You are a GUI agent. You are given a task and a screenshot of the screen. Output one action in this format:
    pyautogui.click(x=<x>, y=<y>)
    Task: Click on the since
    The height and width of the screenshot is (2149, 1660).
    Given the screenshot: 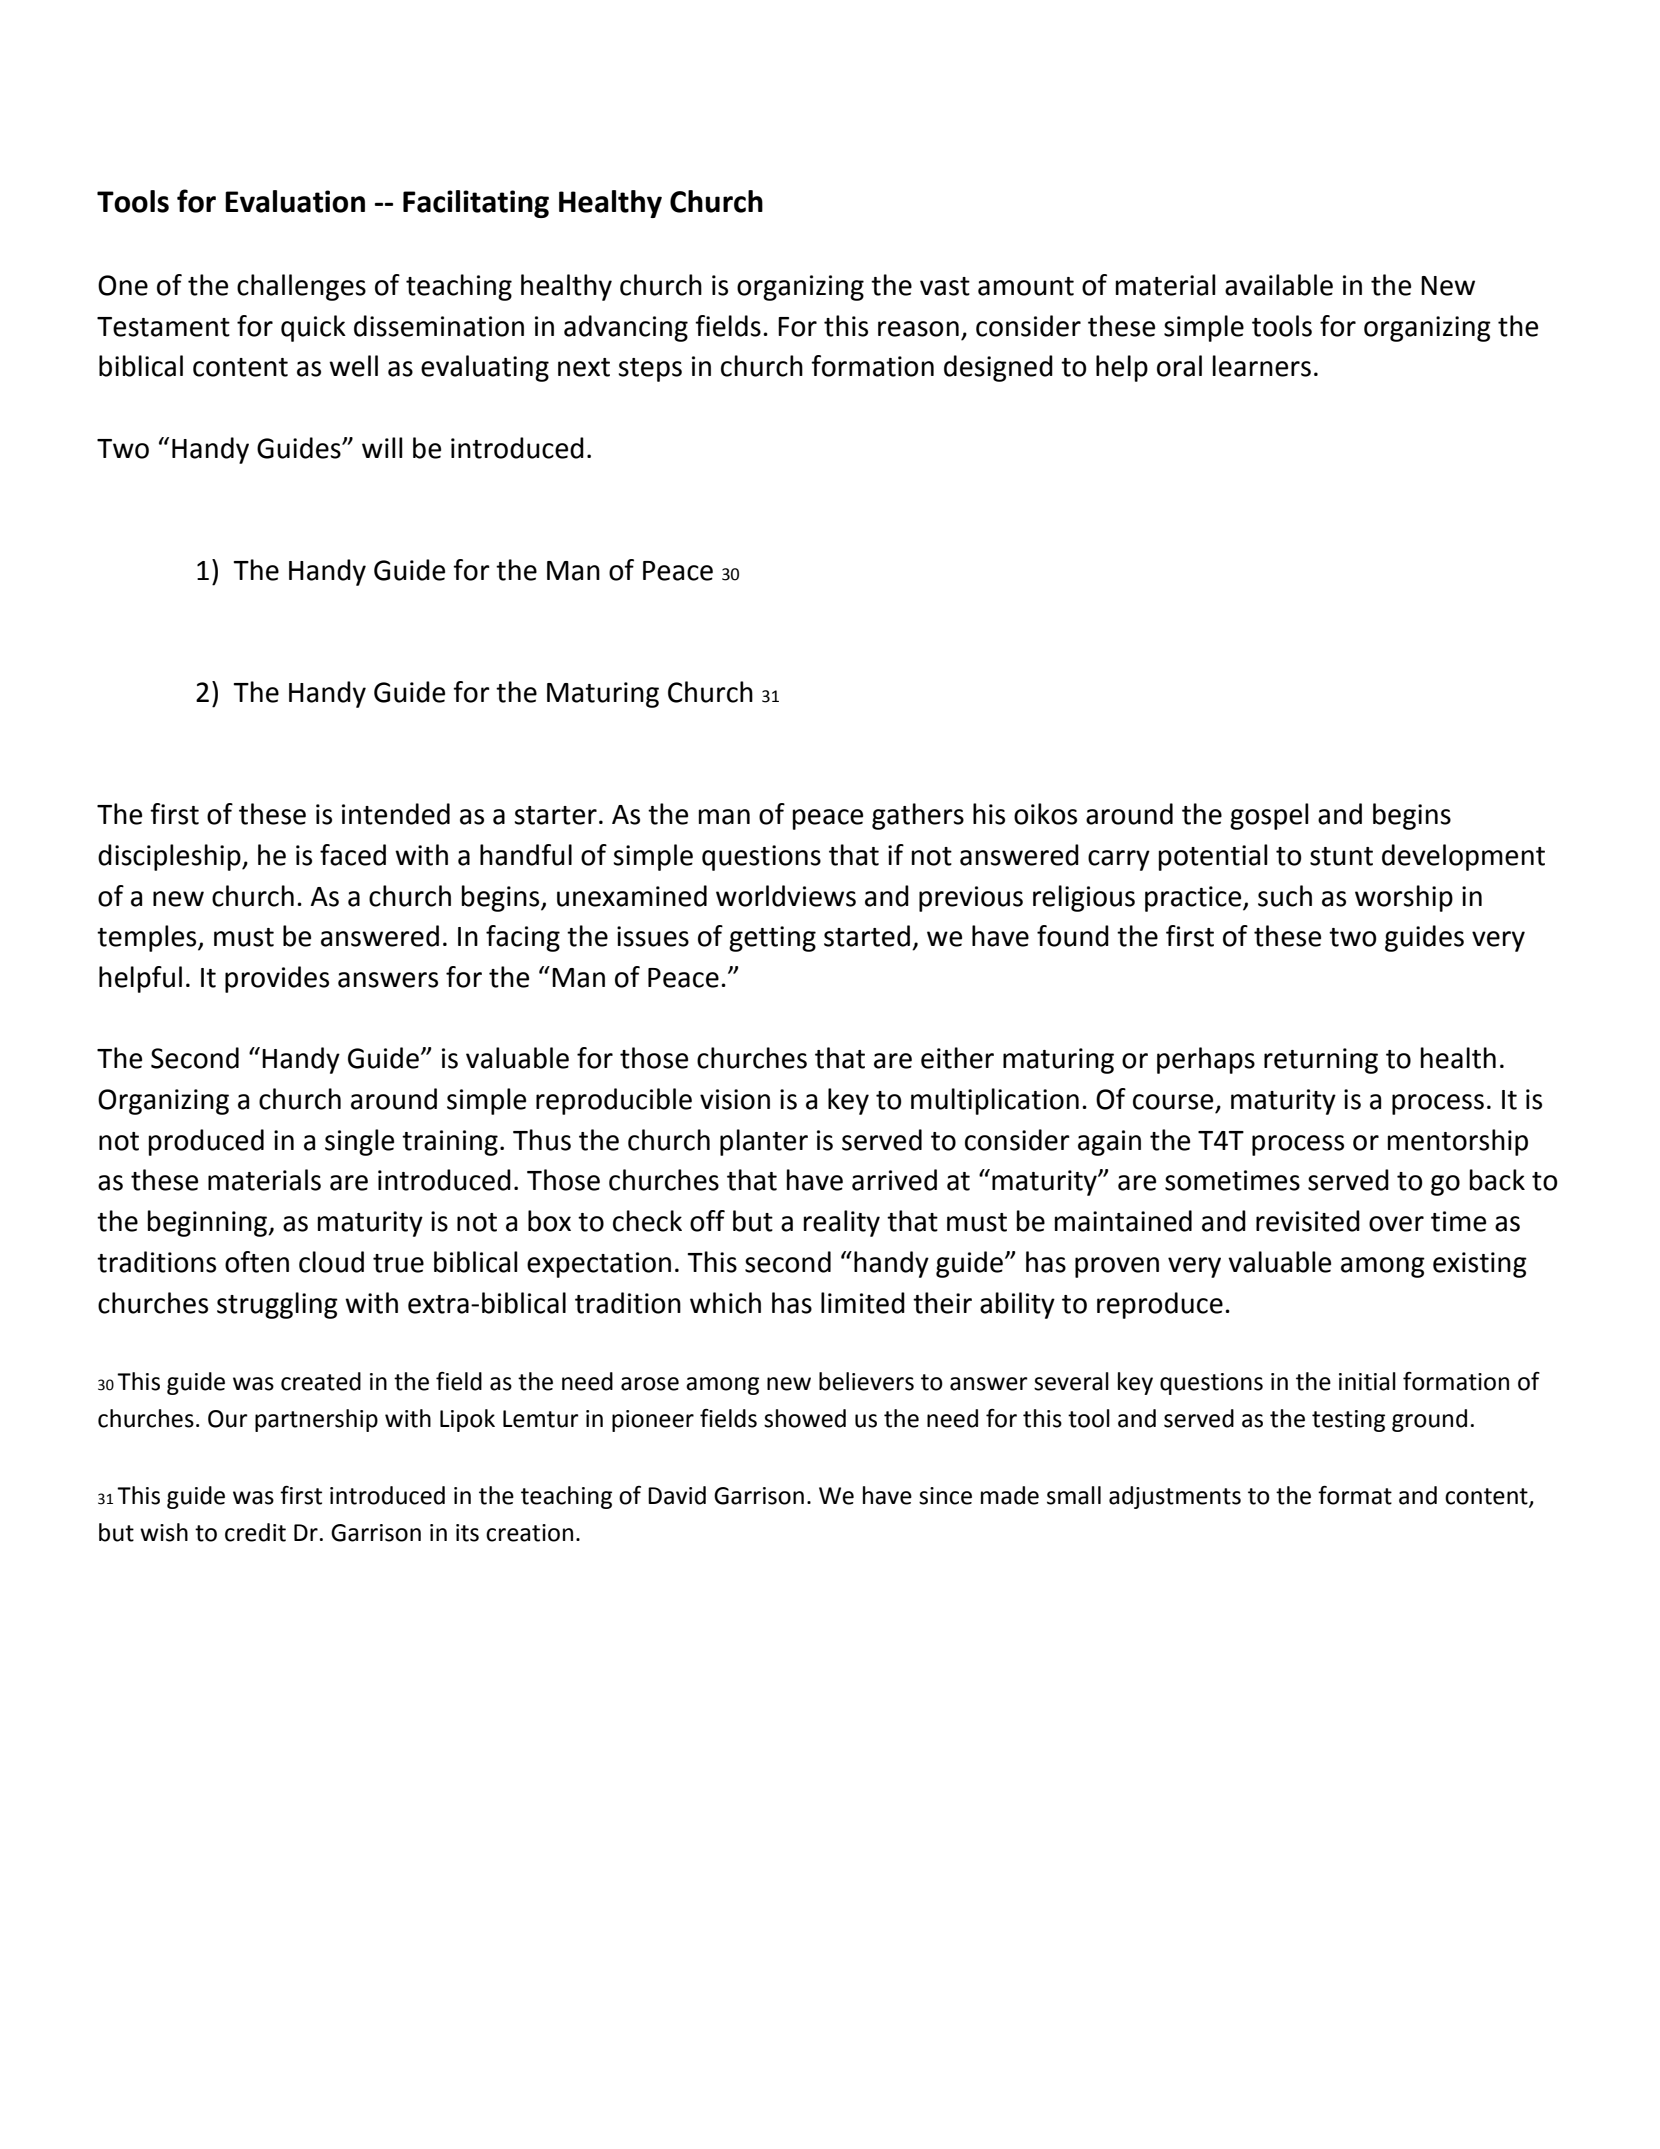 What is the action you would take?
    pyautogui.click(x=945, y=1496)
